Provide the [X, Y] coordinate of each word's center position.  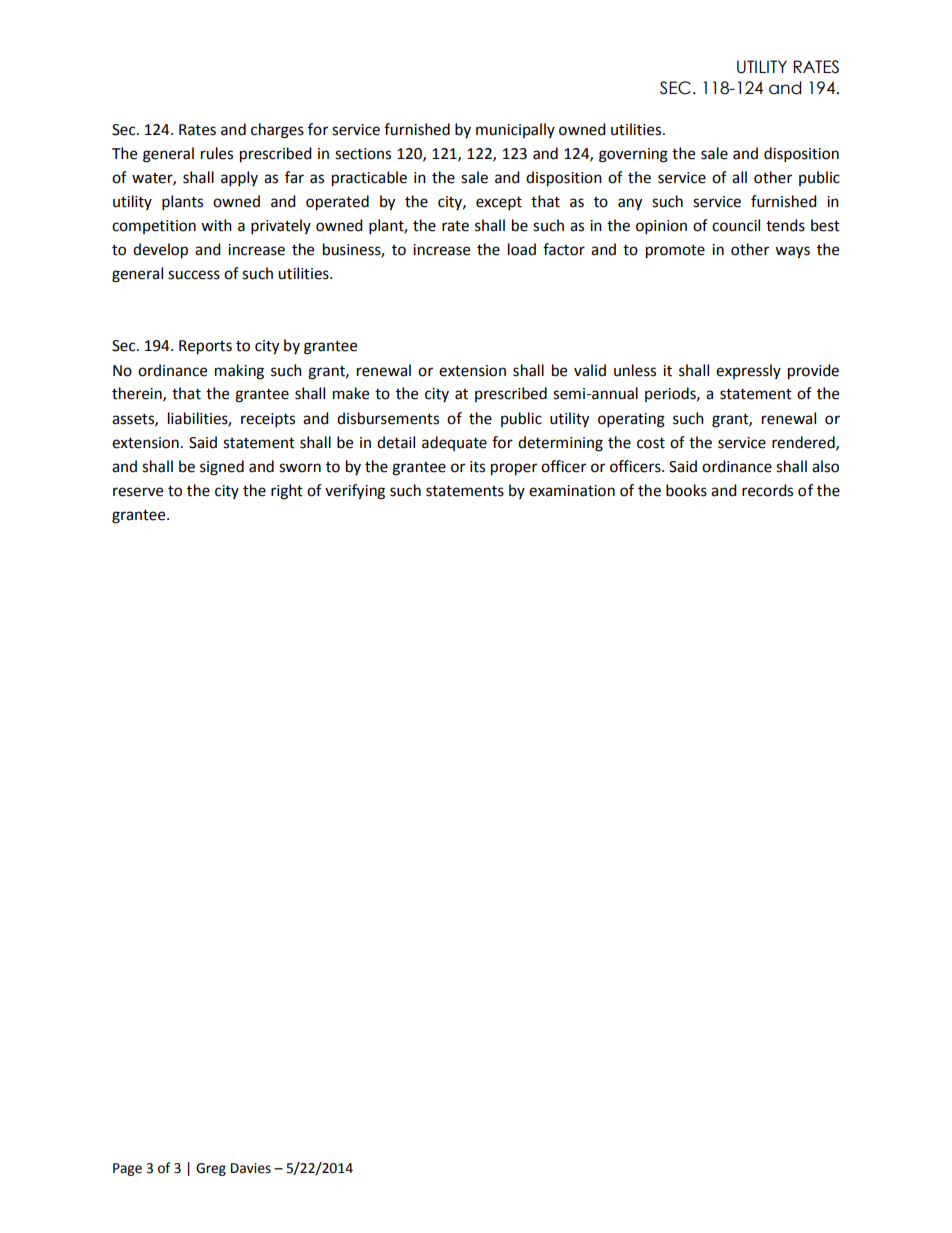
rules [217, 153]
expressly [748, 371]
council [736, 225]
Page [127, 1169]
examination [572, 491]
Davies [251, 1168]
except [499, 204]
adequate [454, 443]
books [686, 490]
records [767, 490]
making [239, 372]
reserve [138, 492]
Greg [211, 1169]
